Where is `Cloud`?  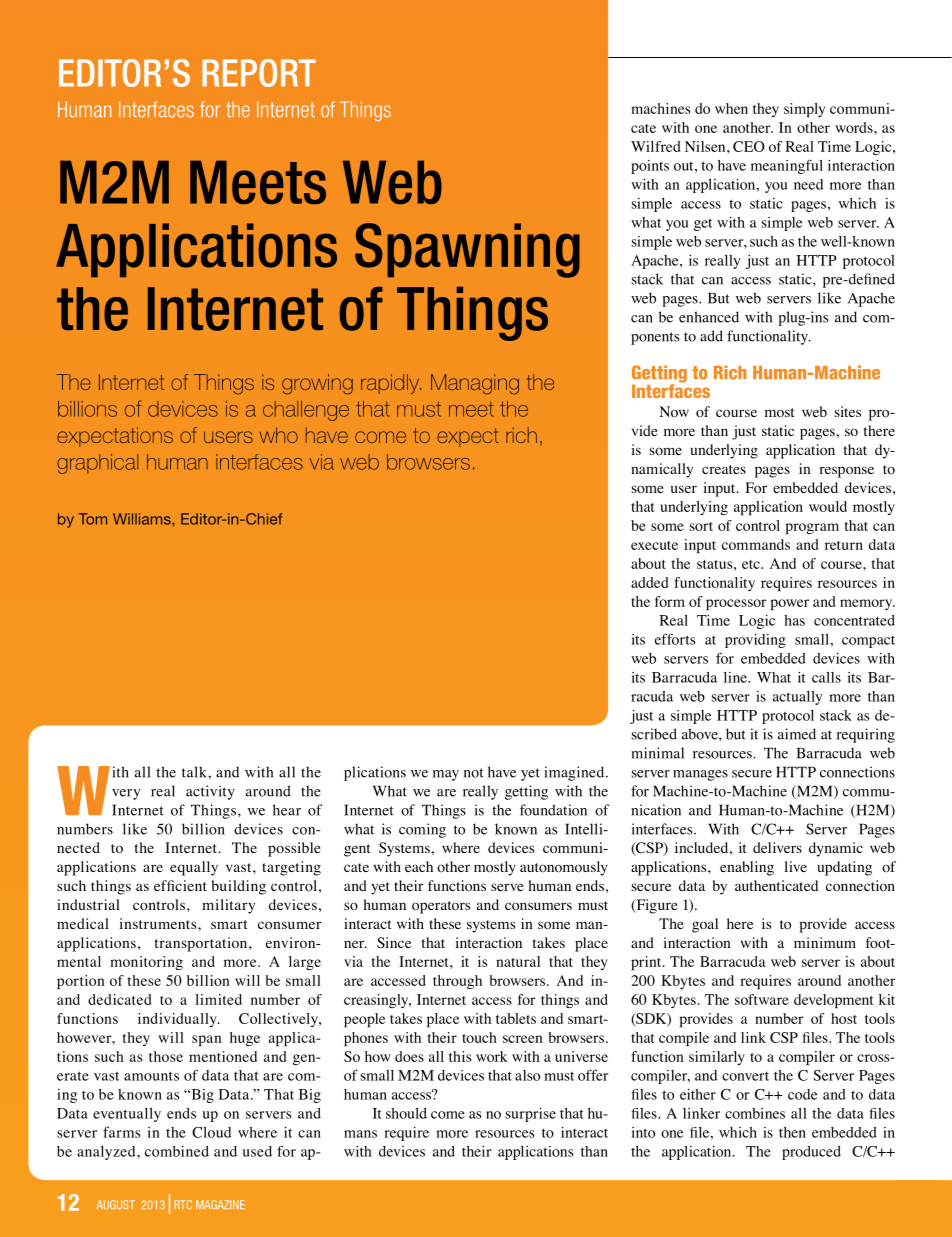
Cloud is located at coordinates (211, 1132).
